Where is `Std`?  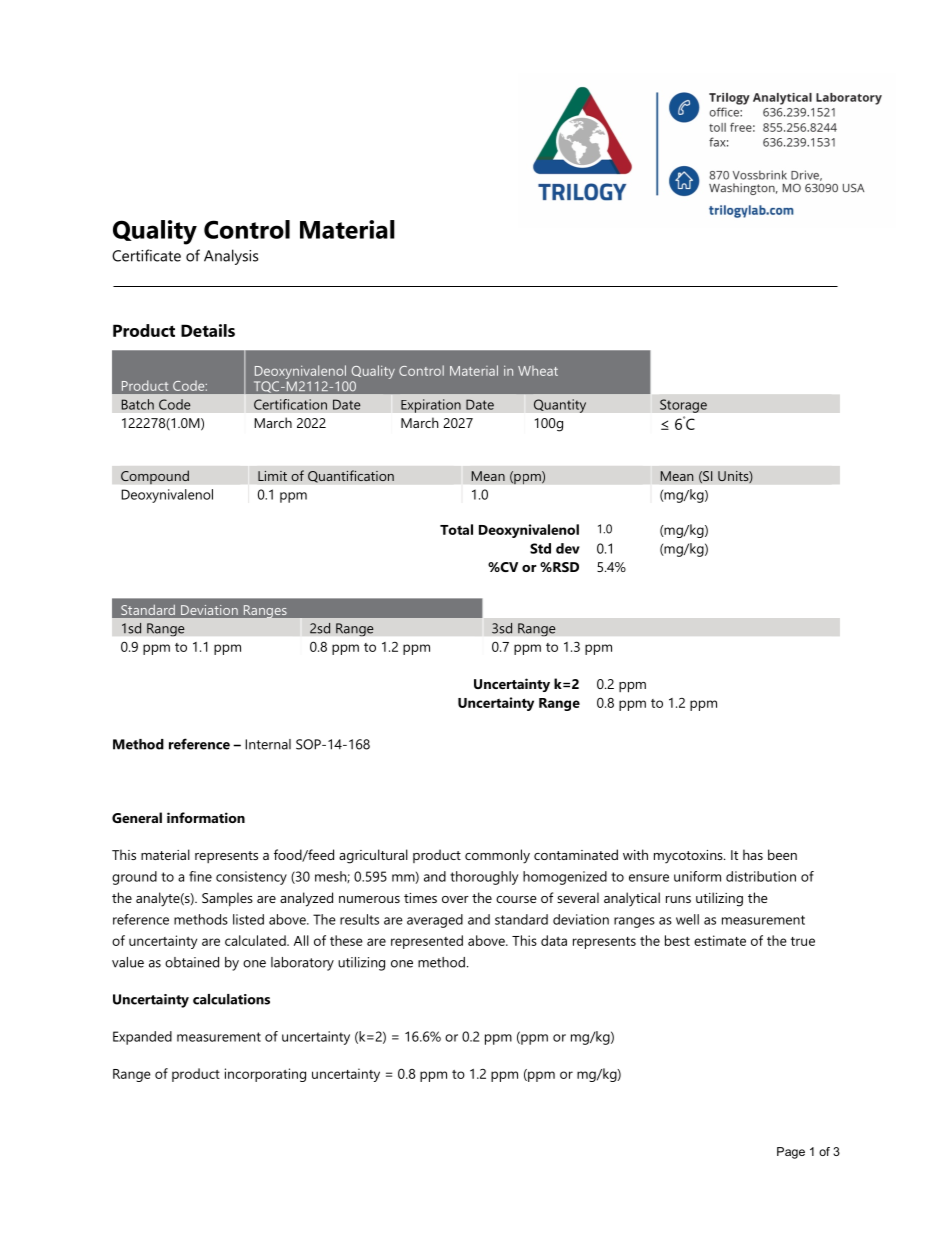 Std is located at coordinates (540, 548).
